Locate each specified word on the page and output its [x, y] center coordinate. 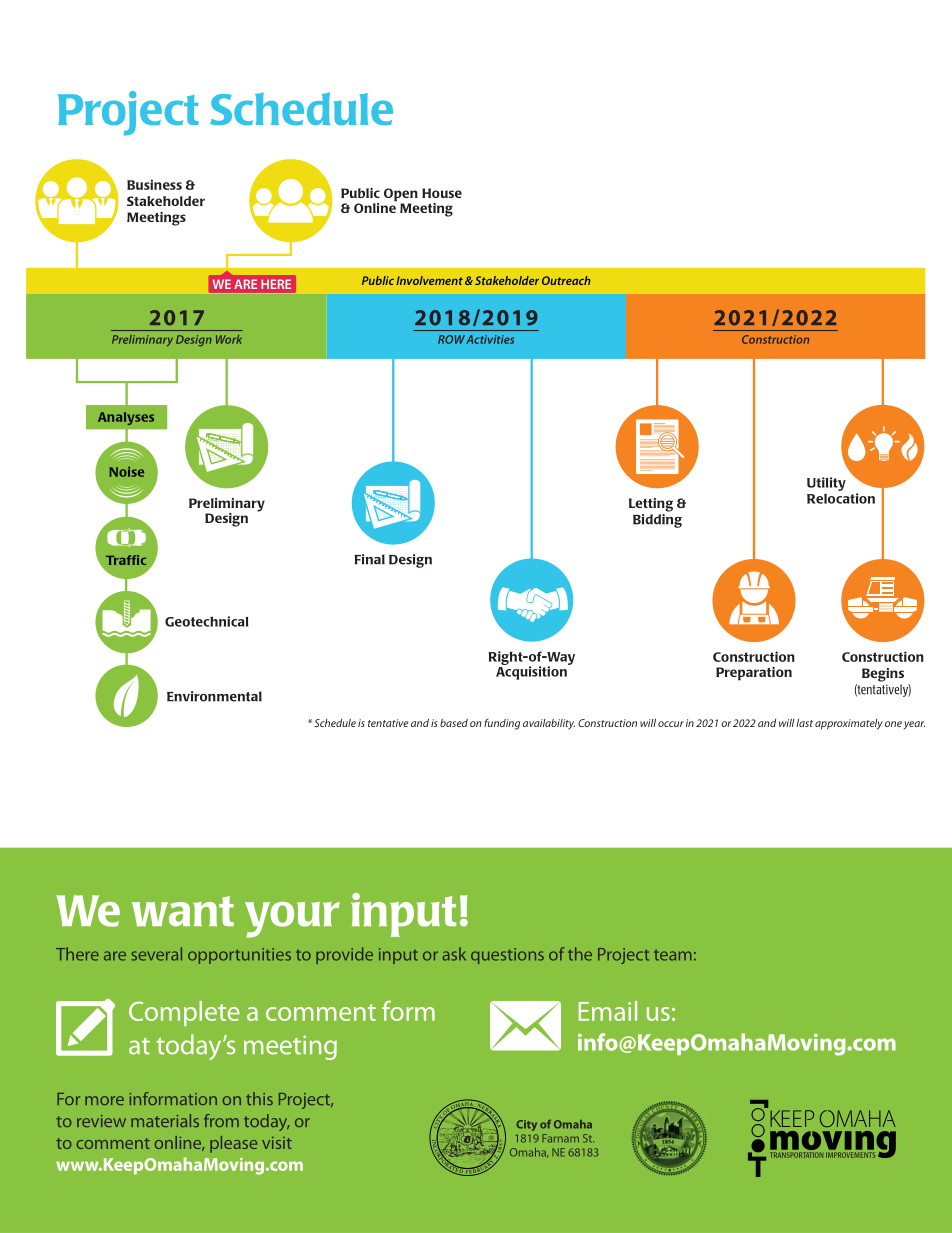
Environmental [214, 696]
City [526, 1125]
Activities [490, 339]
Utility [826, 484]
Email [608, 1011]
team [673, 955]
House [442, 193]
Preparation [754, 674]
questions [507, 956]
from [221, 1120]
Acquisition [532, 672]
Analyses [126, 418]
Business [154, 184]
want [183, 911]
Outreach [566, 280]
